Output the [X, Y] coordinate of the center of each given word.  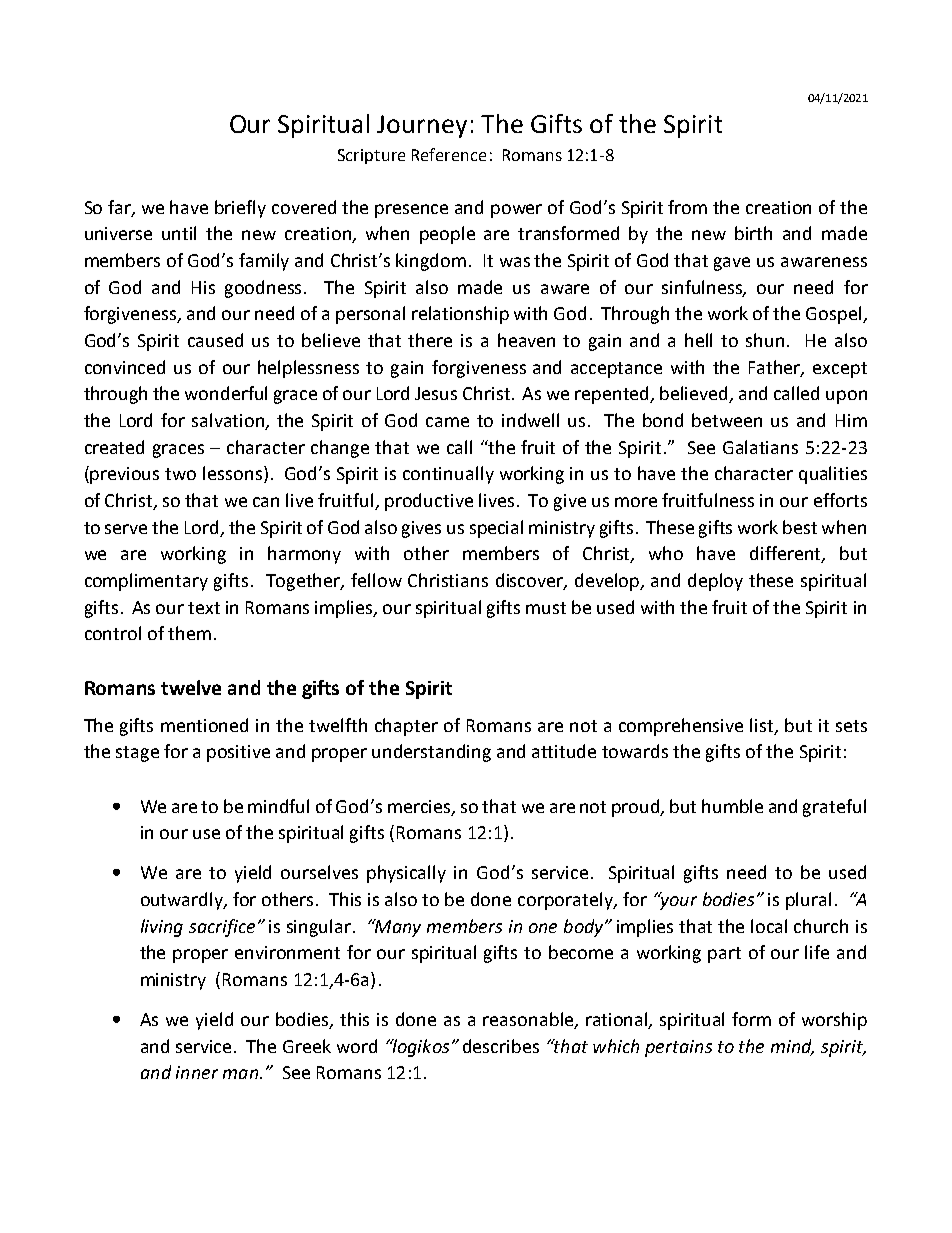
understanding [431, 753]
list [763, 726]
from [687, 207]
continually [448, 475]
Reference [449, 154]
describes [501, 1046]
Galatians [760, 447]
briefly [240, 209]
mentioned [204, 725]
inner [197, 1072]
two [180, 474]
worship [834, 1021]
